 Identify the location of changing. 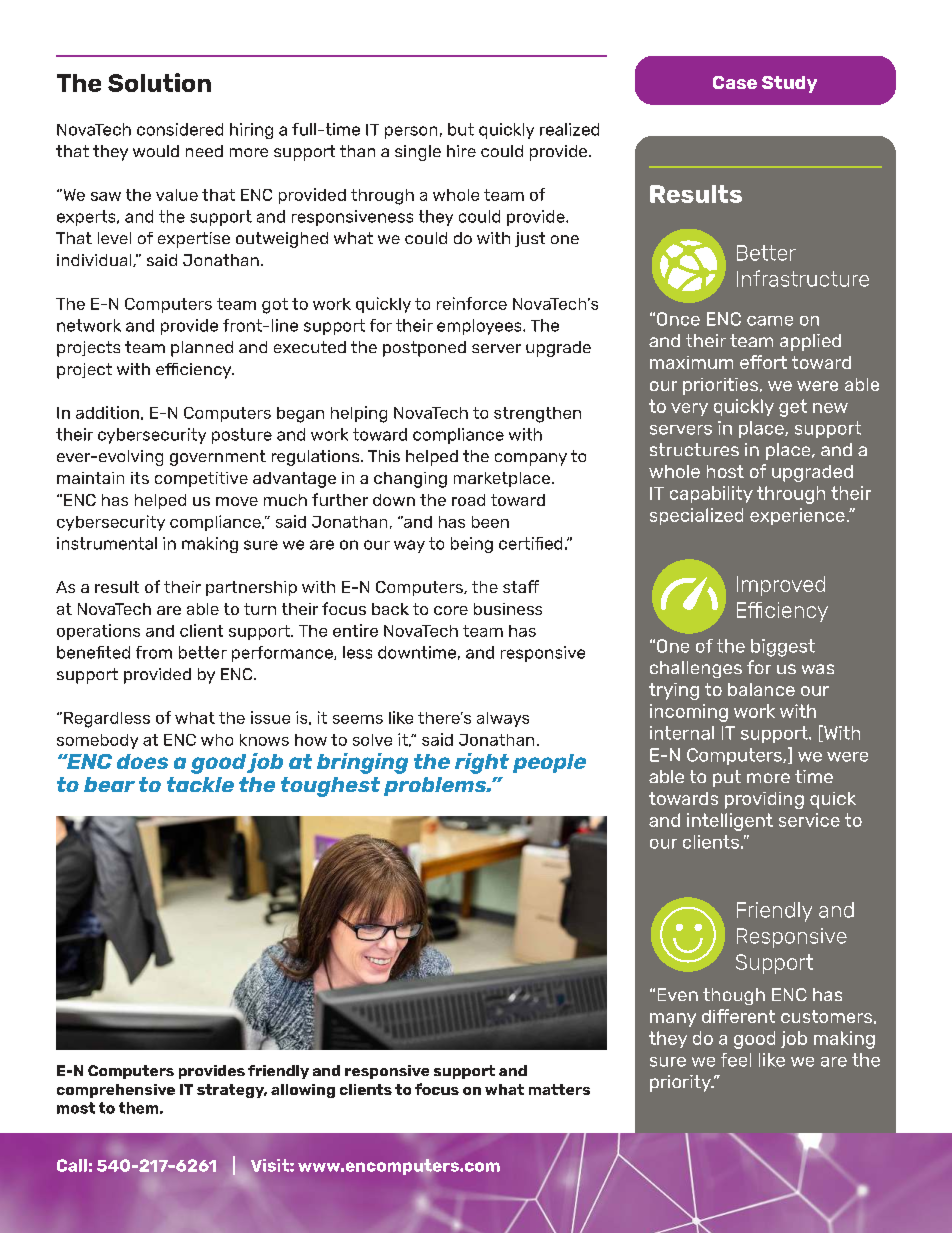
(410, 480).
